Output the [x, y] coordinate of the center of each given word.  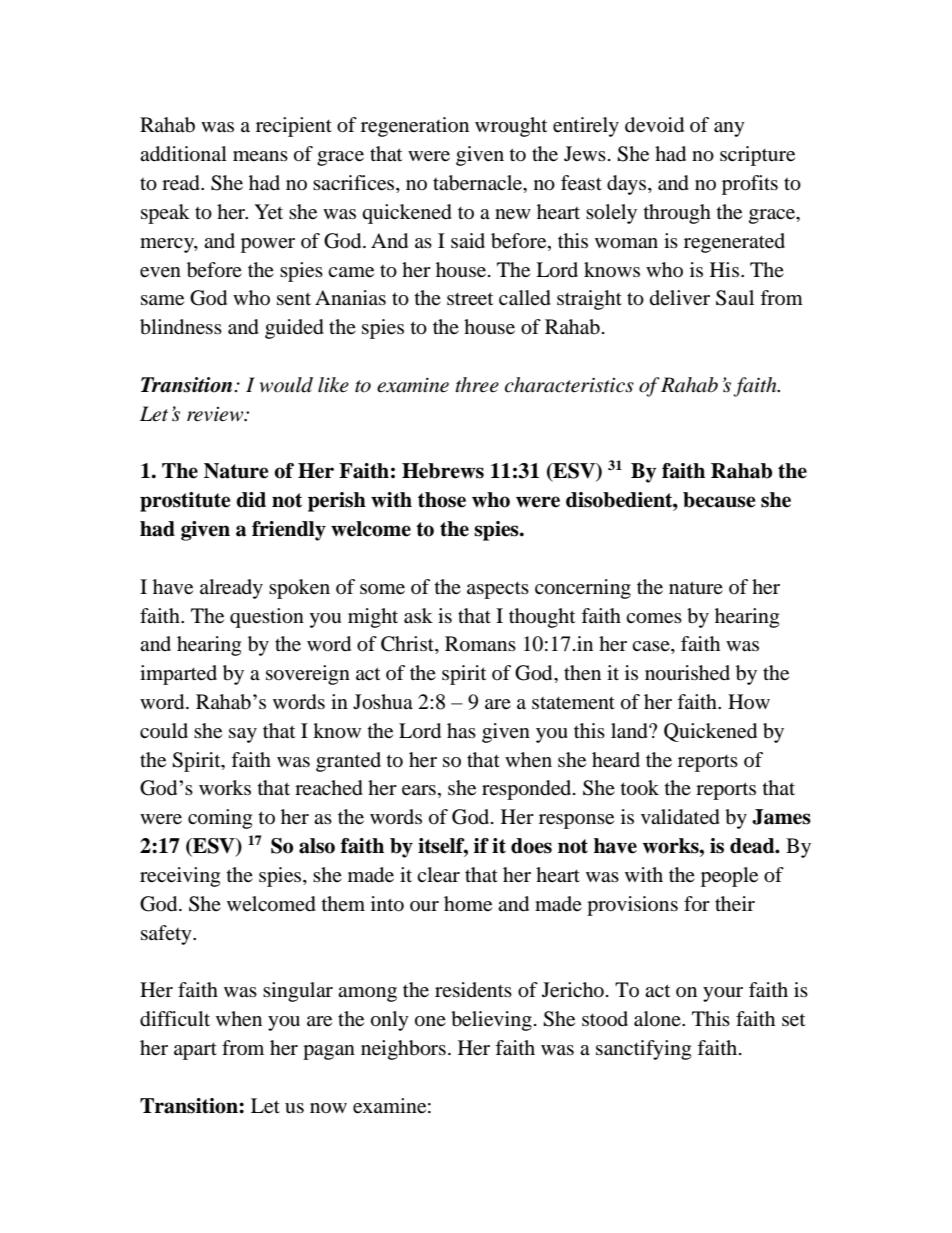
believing [491, 1021]
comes [654, 618]
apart [195, 1051]
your [723, 994]
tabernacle [479, 184]
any [729, 129]
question [267, 618]
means [260, 156]
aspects [498, 590]
